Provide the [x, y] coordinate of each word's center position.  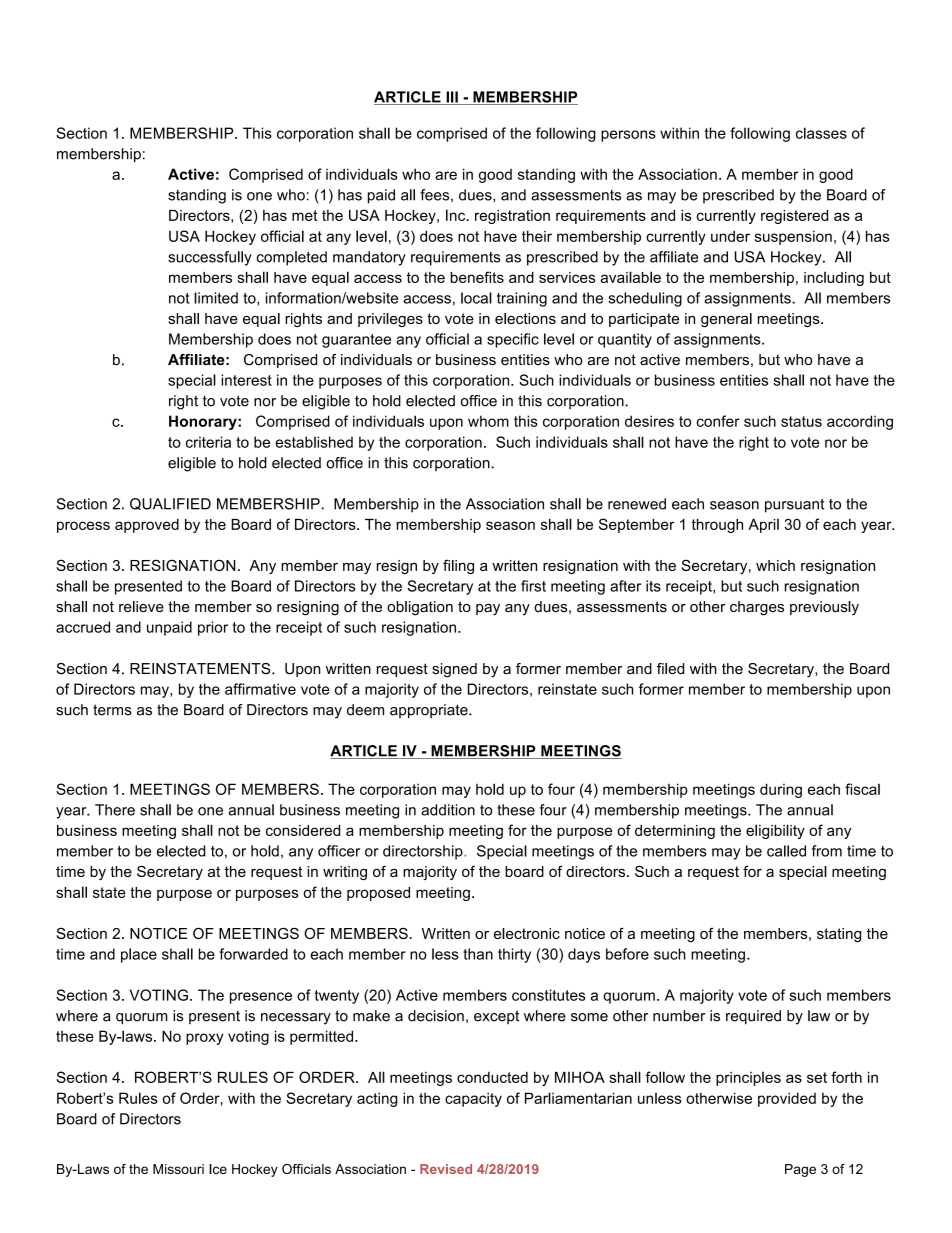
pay [488, 610]
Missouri [178, 1169]
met [305, 215]
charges [757, 608]
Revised [446, 1169]
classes [821, 133]
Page [800, 1170]
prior [213, 628]
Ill [452, 98]
